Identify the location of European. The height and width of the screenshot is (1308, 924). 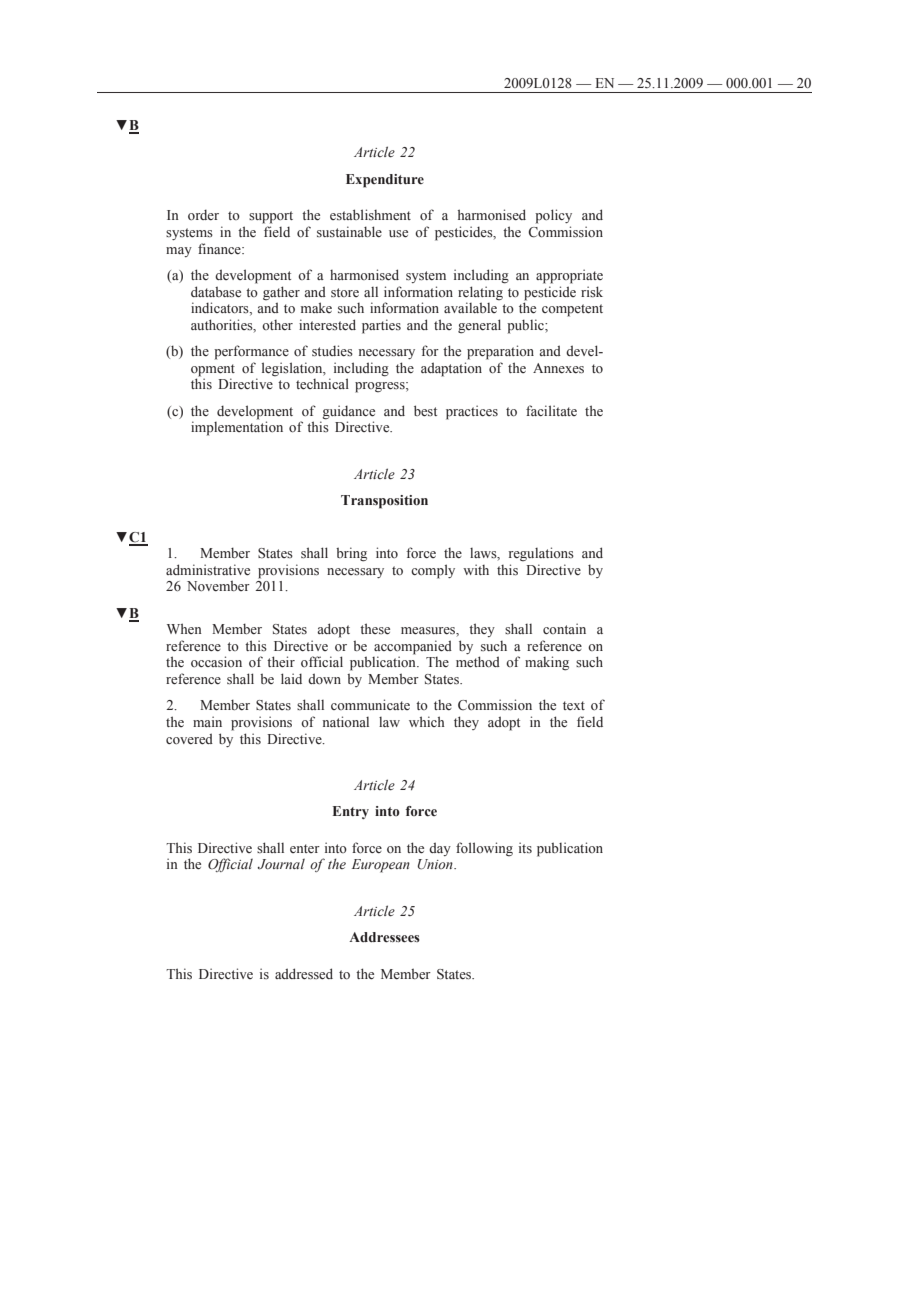
(381, 866).
